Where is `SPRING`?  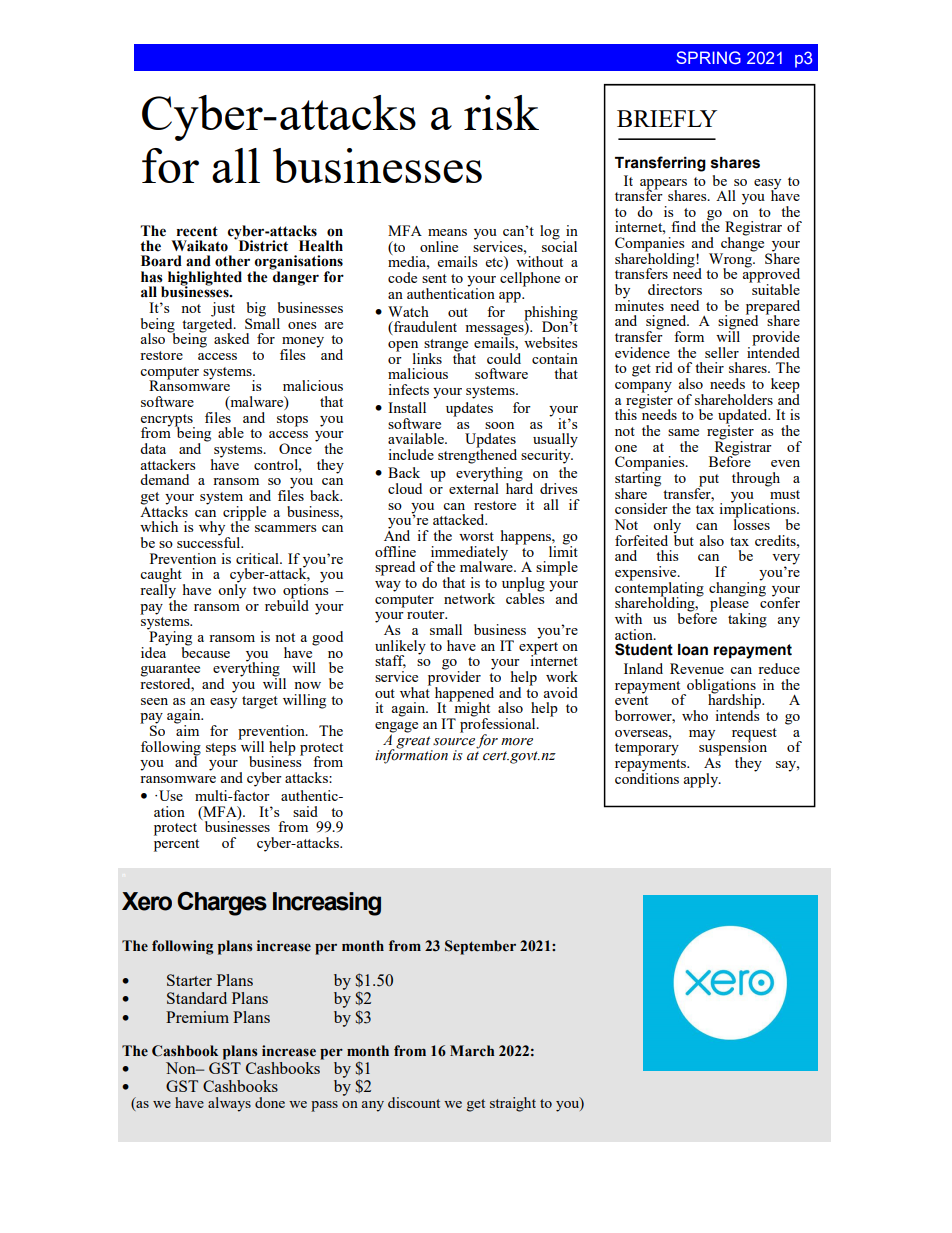
SPRING is located at coordinates (708, 57).
